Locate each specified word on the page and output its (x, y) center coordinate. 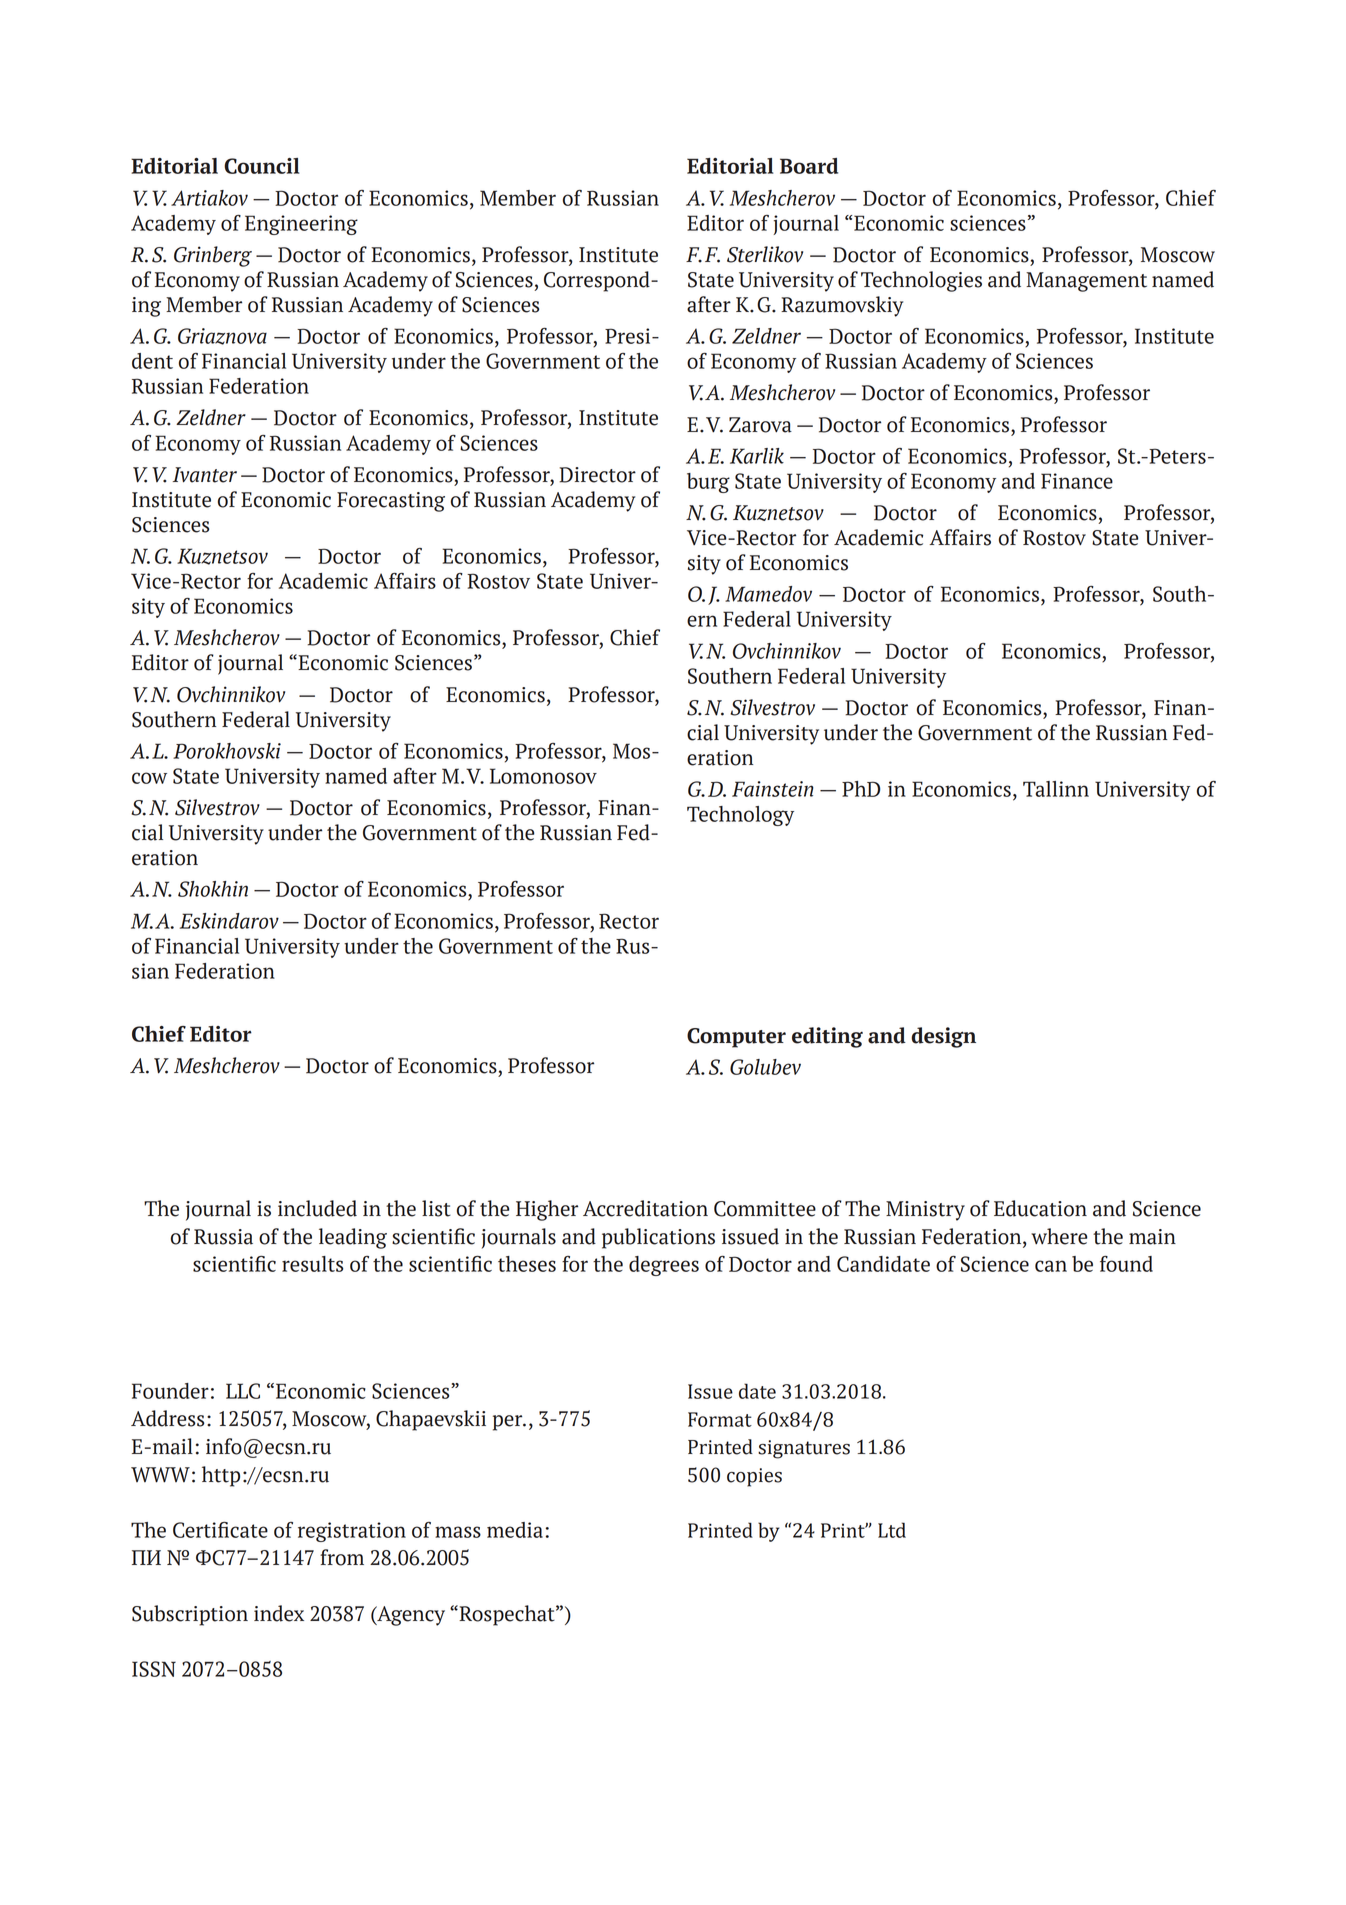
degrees (664, 1266)
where (1059, 1236)
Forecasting (391, 502)
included (317, 1208)
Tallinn (1056, 789)
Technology (740, 816)
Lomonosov (543, 776)
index (279, 1613)
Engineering (301, 225)
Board (809, 166)
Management (1086, 282)
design (943, 1037)
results (313, 1264)
